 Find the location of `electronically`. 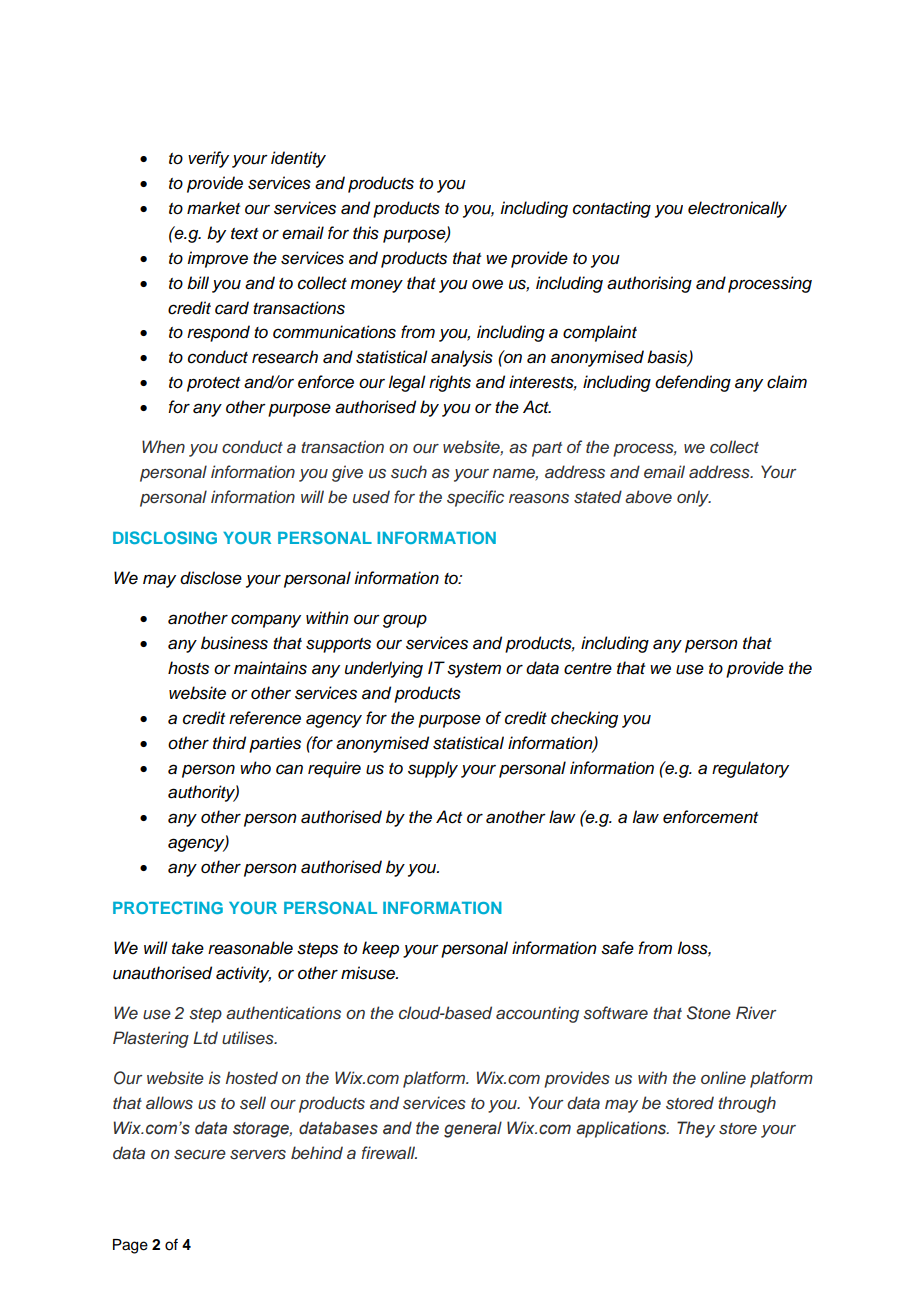

electronically is located at coordinates (737, 209).
